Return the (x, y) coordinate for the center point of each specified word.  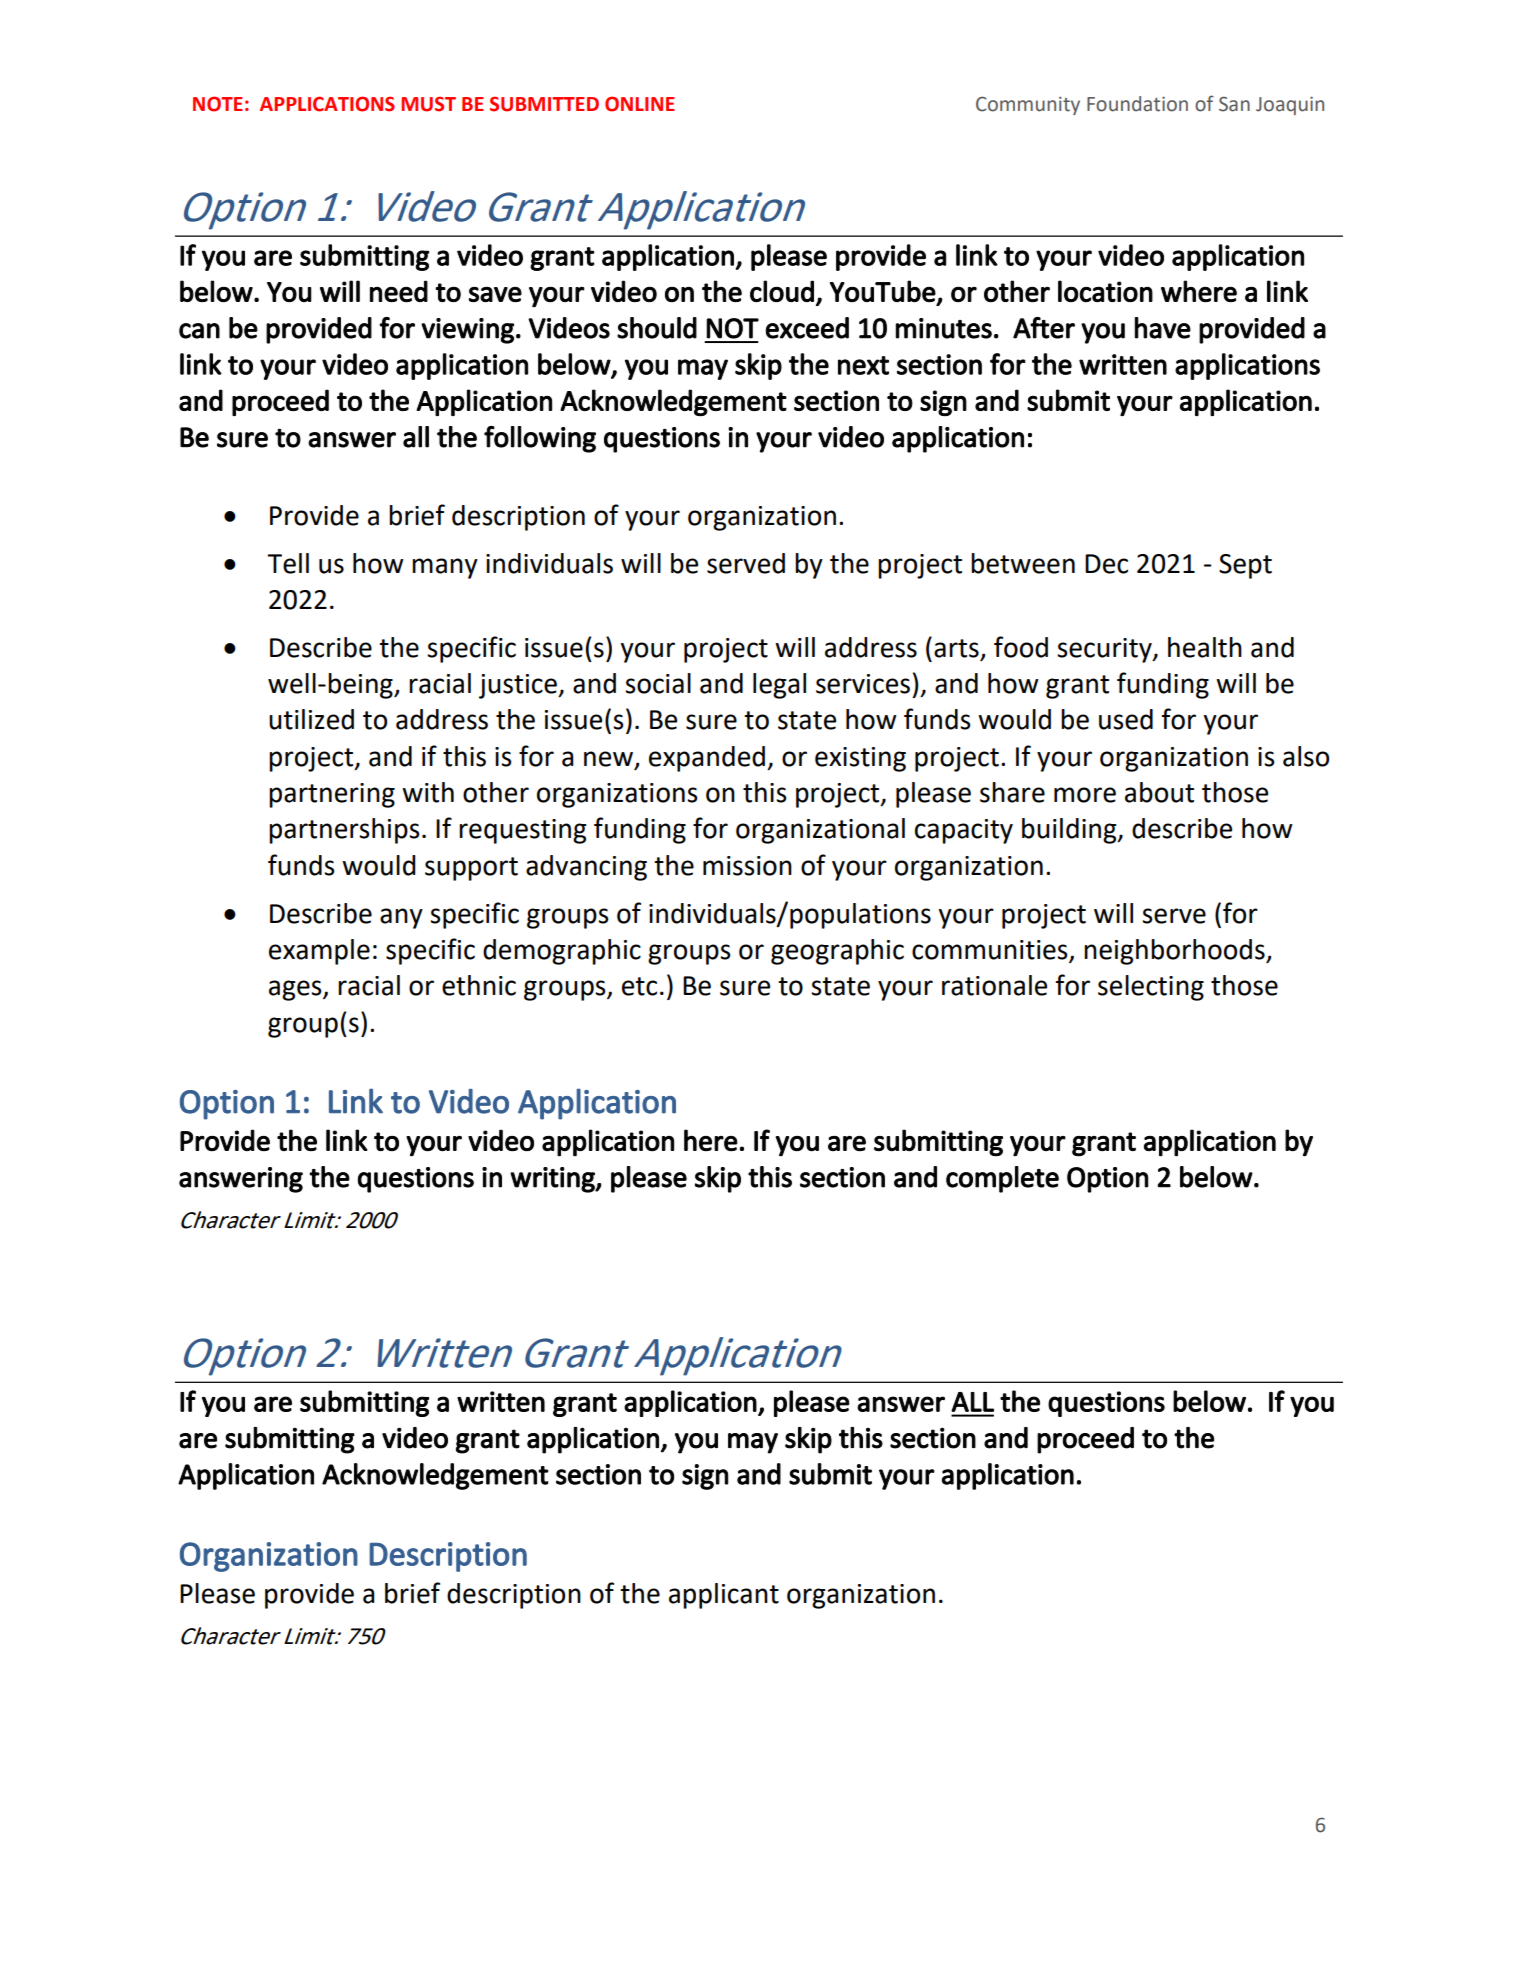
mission (747, 866)
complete (1002, 1179)
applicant (724, 1596)
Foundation (1137, 104)
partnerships (344, 831)
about (1159, 792)
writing (553, 1180)
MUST (428, 104)
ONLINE (640, 104)
